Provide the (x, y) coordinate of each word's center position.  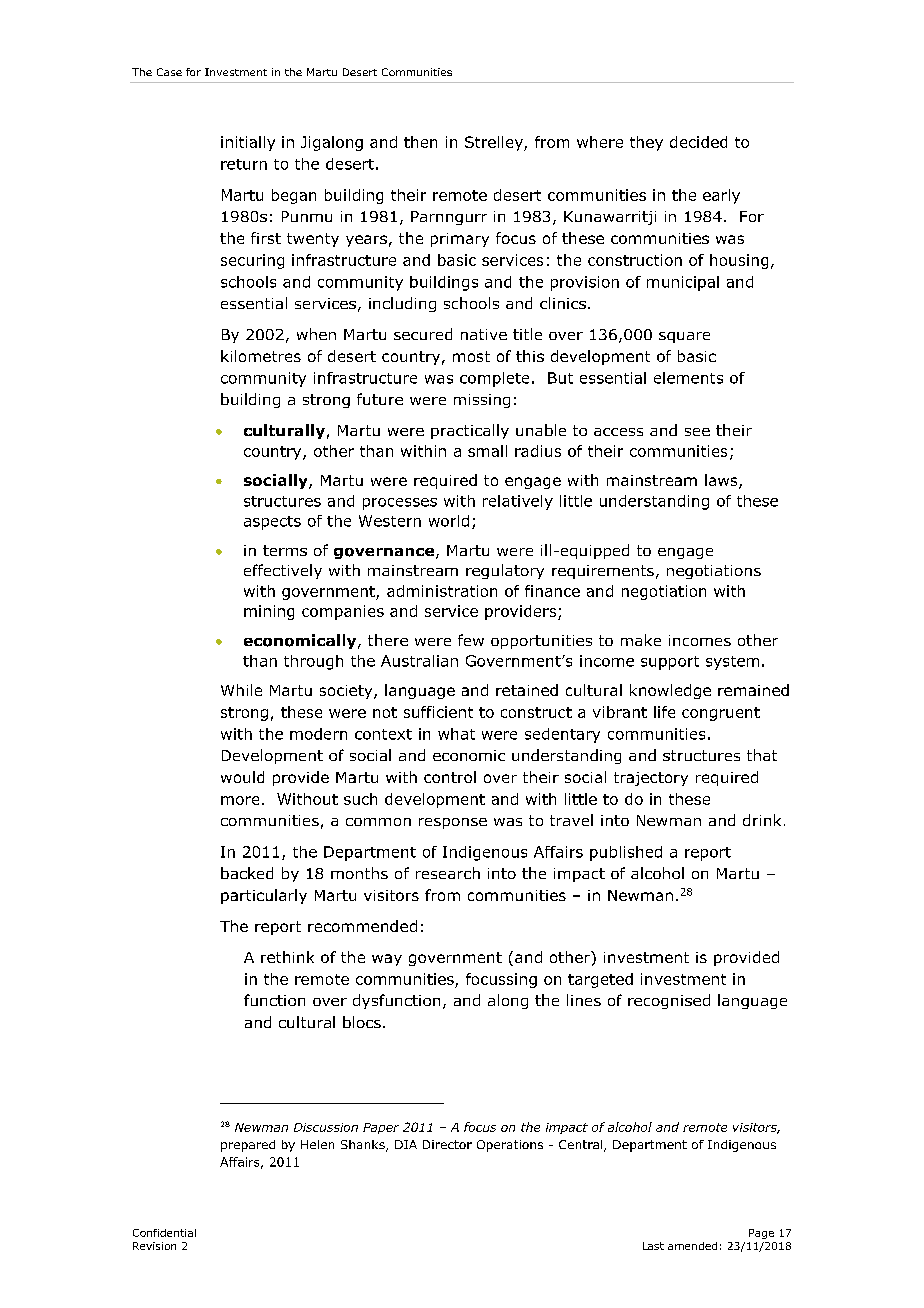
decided (698, 142)
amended (692, 1246)
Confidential (164, 1233)
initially (248, 143)
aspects (272, 523)
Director (447, 1144)
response (453, 823)
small (487, 451)
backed (247, 873)
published (626, 853)
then (420, 142)
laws (722, 481)
